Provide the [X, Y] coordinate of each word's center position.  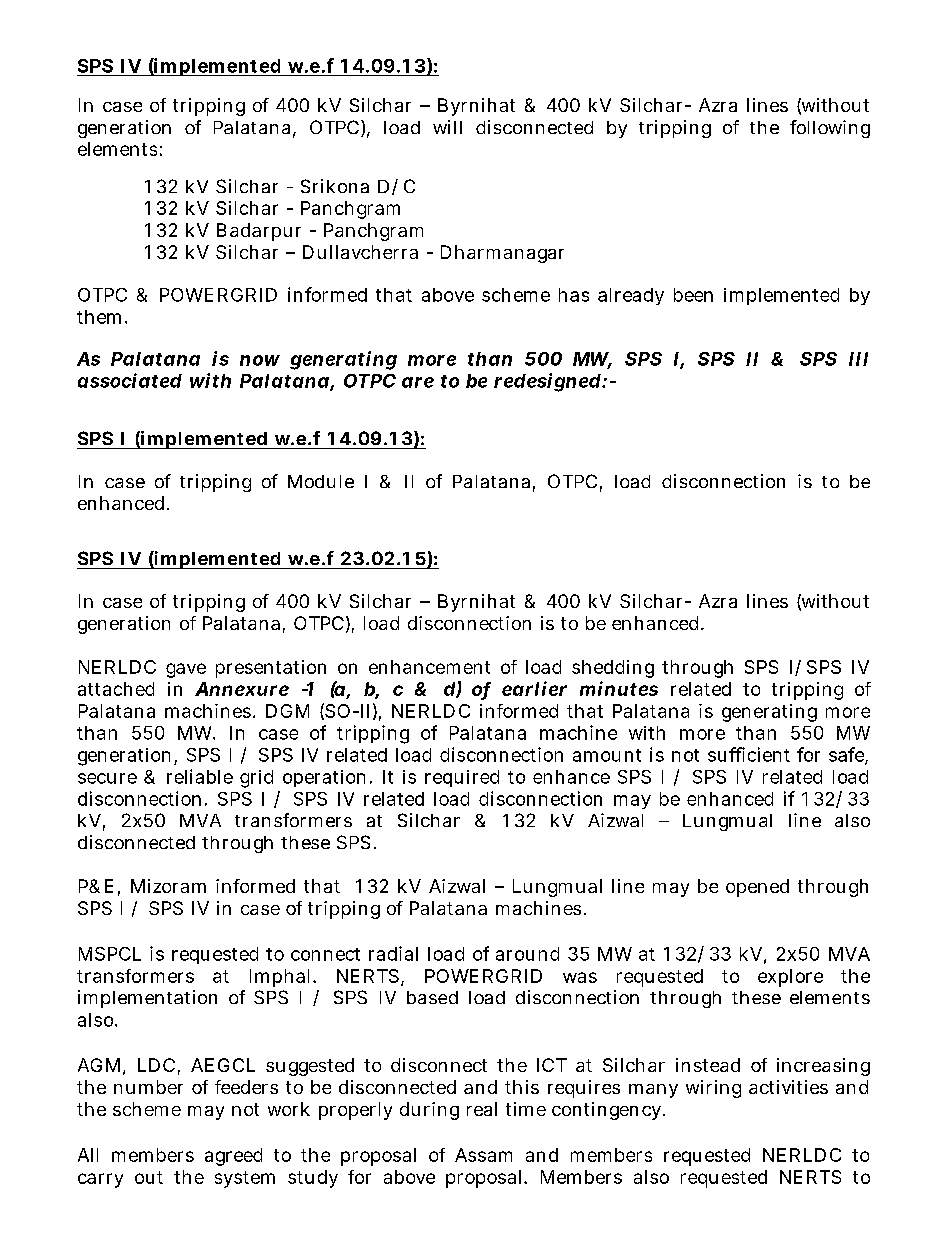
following [830, 129]
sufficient [749, 754]
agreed [233, 1157]
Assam [483, 1155]
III [858, 359]
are [418, 382]
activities [788, 1087]
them [99, 317]
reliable [200, 776]
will [447, 127]
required [462, 778]
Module [321, 481]
